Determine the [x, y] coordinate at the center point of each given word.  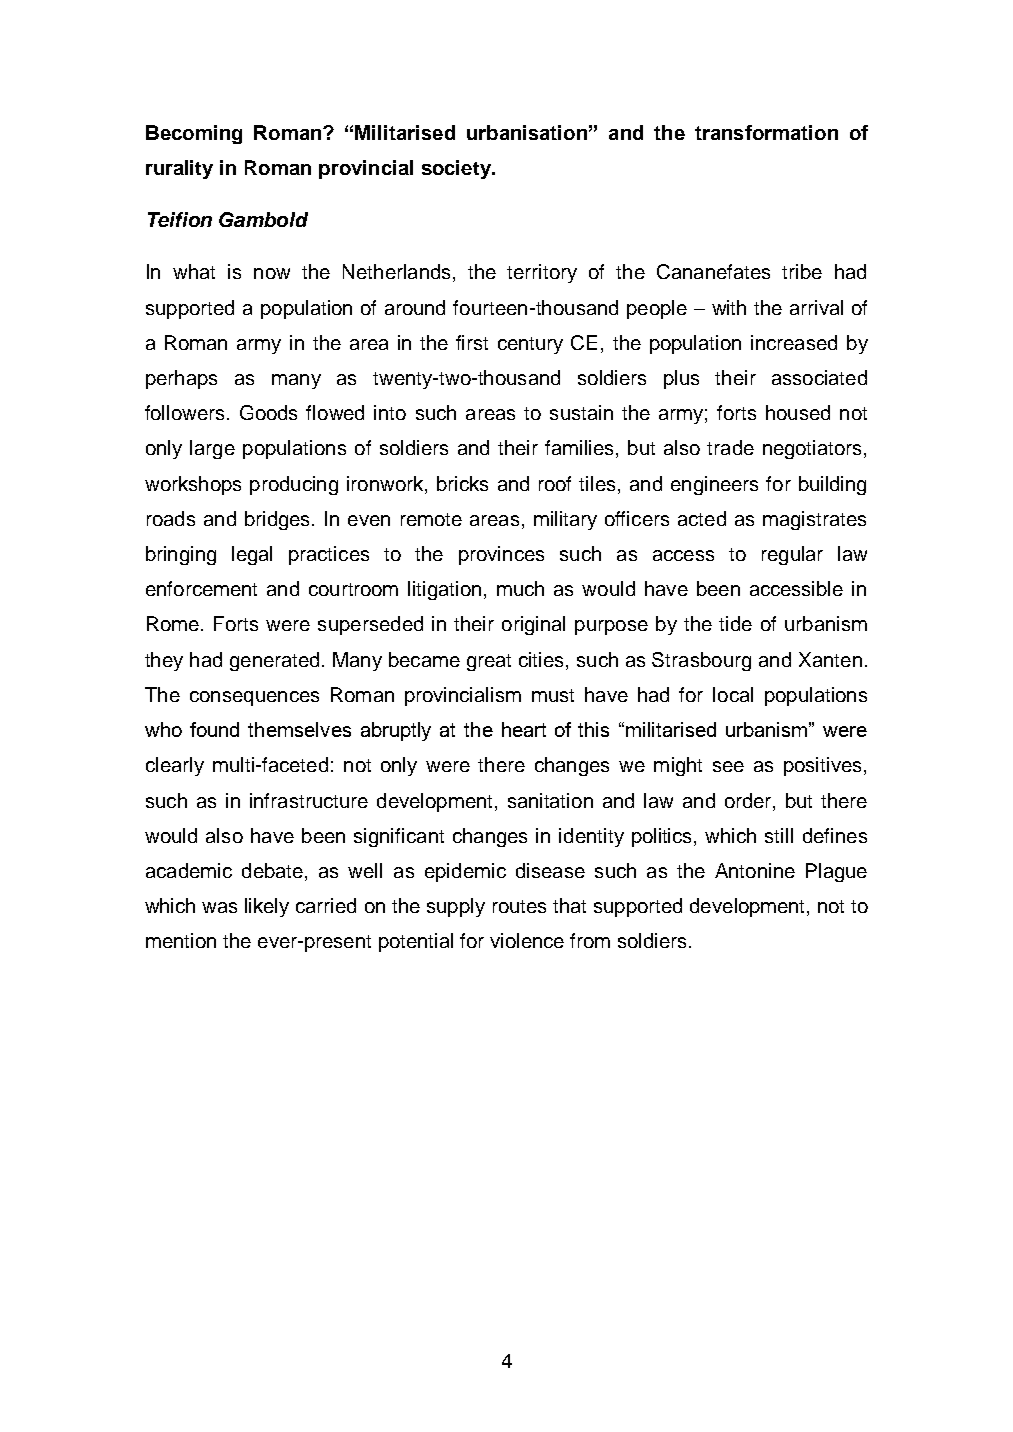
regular [792, 555]
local [733, 694]
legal [252, 555]
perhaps [181, 379]
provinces [501, 555]
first [472, 342]
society [457, 169]
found [214, 729]
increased [794, 342]
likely [267, 907]
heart [524, 729]
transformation [766, 132]
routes [519, 906]
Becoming [194, 134]
